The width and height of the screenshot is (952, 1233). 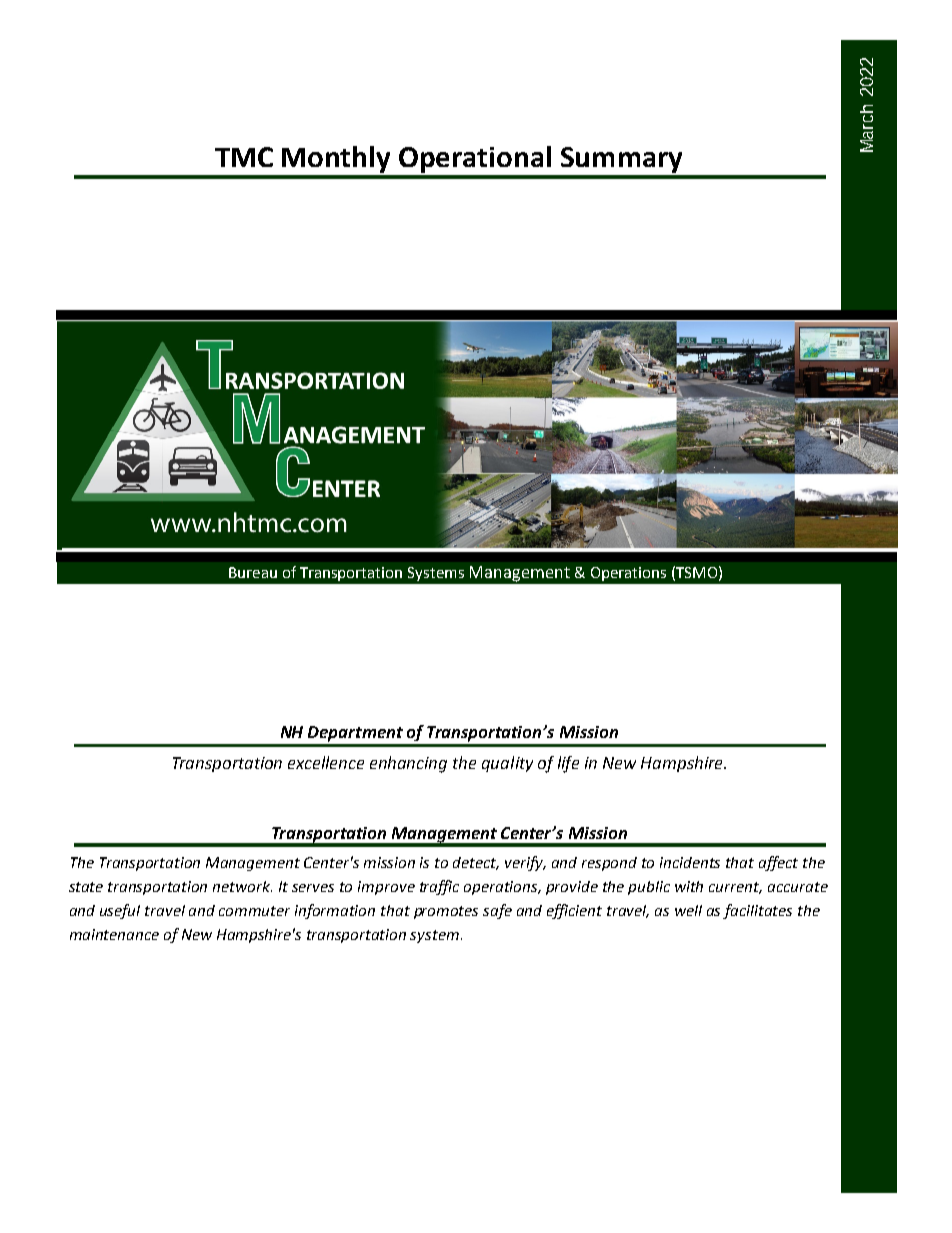 I want to click on useful, so click(x=120, y=911).
